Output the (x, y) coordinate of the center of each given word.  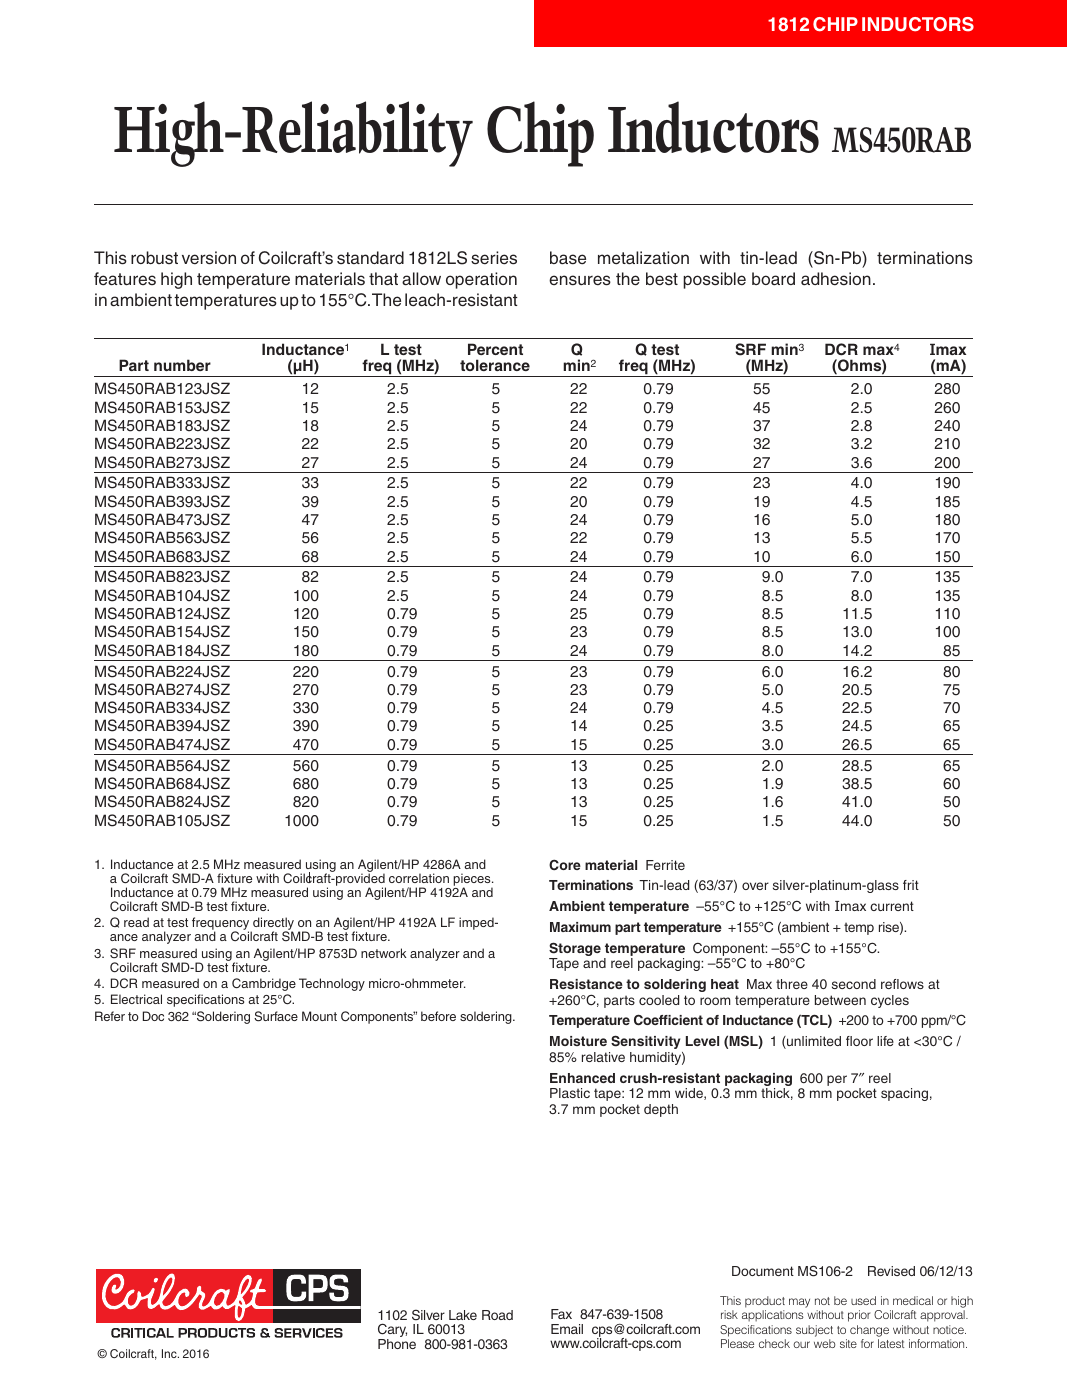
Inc (170, 1353)
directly (272, 925)
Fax (561, 1314)
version (209, 258)
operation (481, 280)
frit (911, 885)
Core (565, 864)
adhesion (836, 278)
